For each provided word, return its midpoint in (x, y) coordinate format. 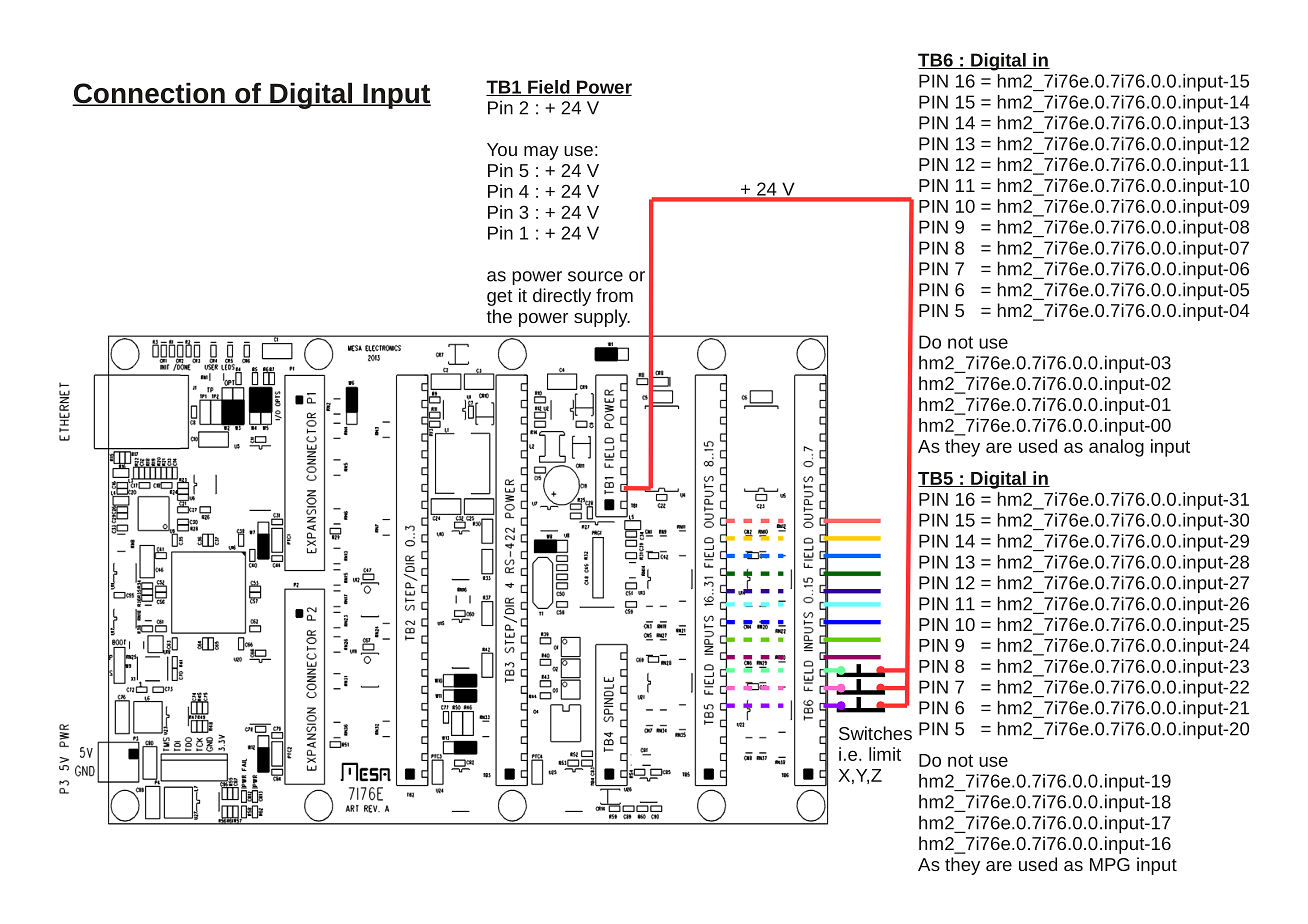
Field (549, 88)
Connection (149, 94)
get (500, 298)
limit (885, 754)
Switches (875, 733)
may (541, 153)
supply (602, 318)
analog (1116, 448)
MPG (1110, 864)
